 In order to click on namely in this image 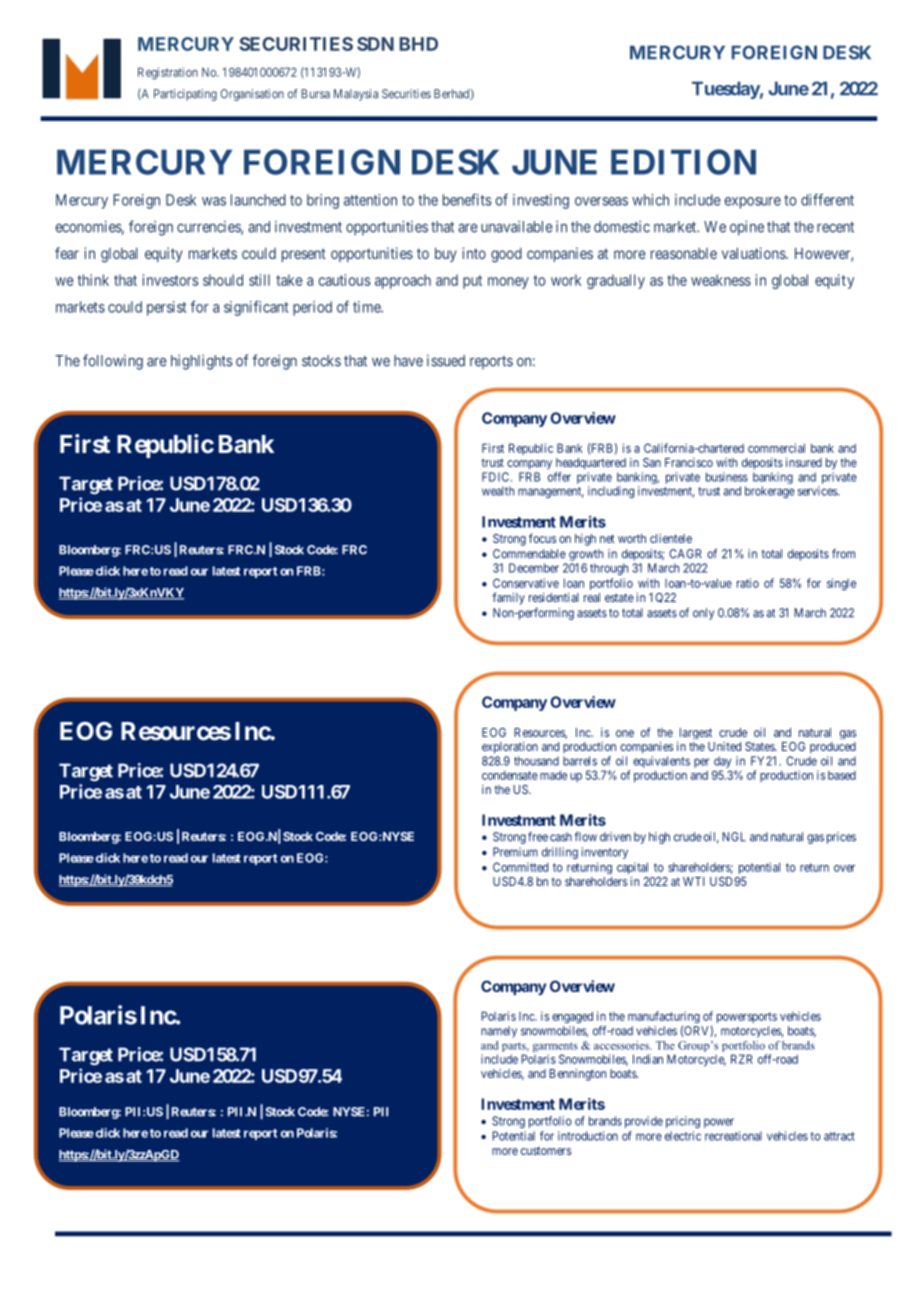, I will do `click(499, 1032)`.
